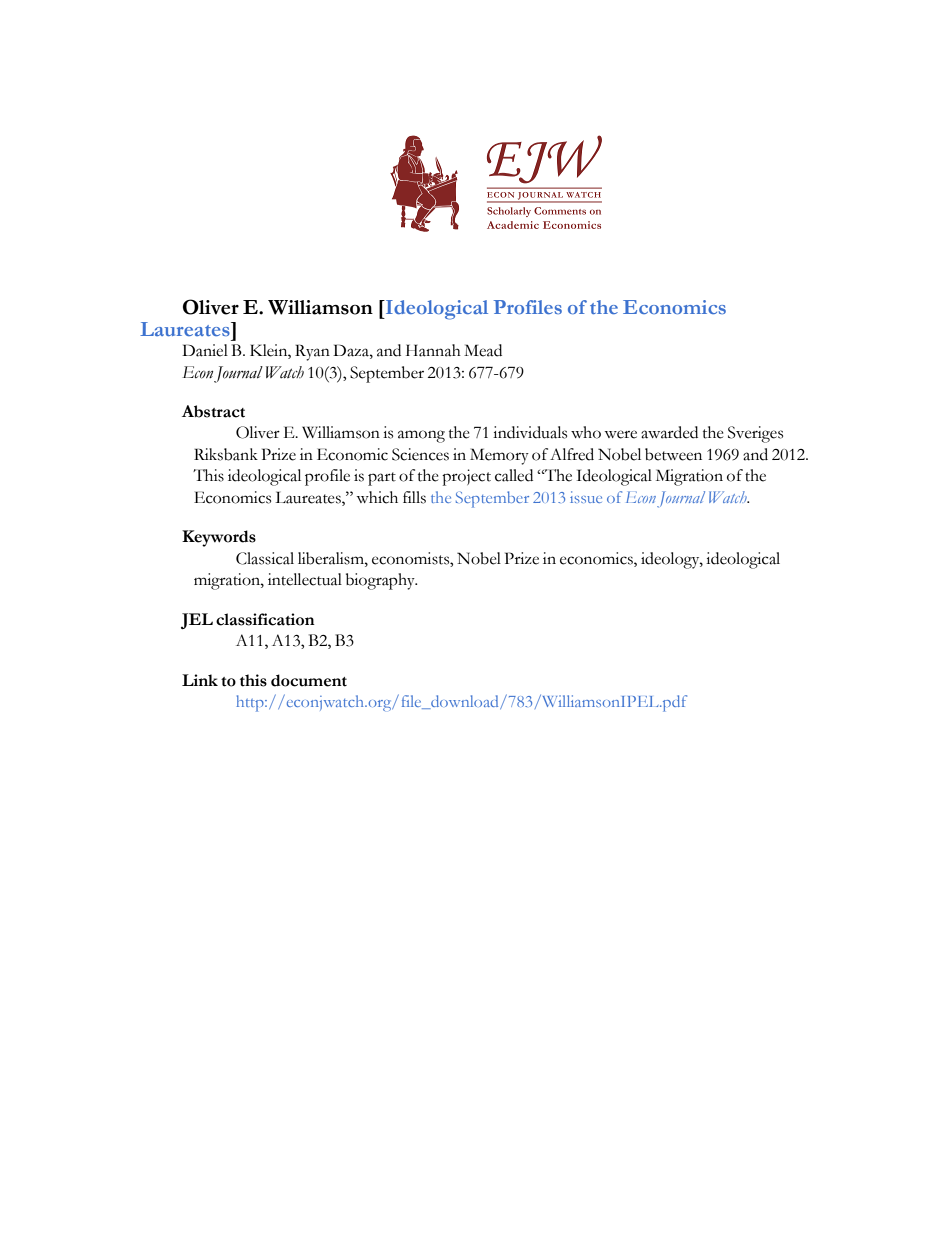 The width and height of the image is (952, 1233). Describe the element at coordinates (309, 680) in the image. I see `document` at that location.
